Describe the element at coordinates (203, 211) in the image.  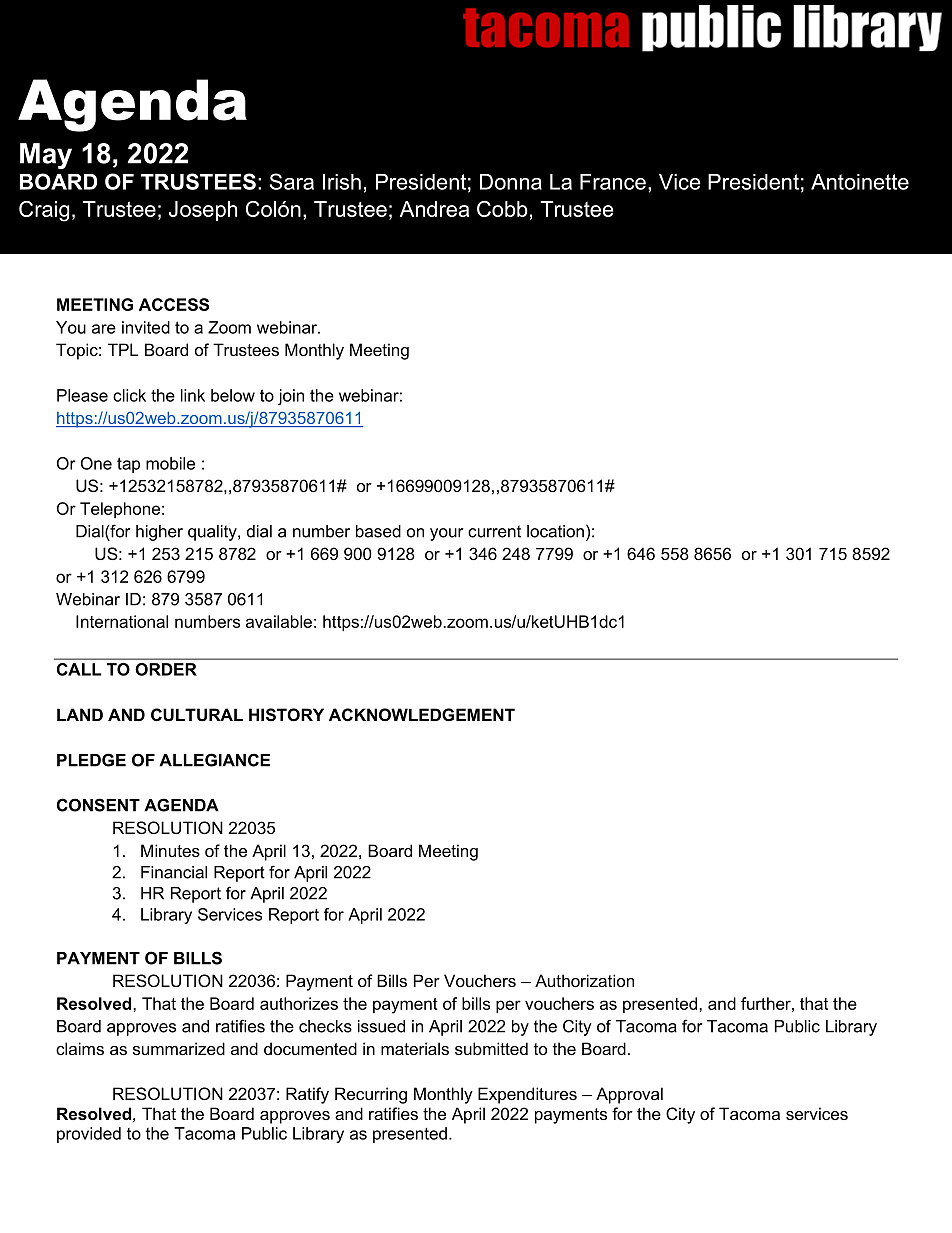
I see `Joseph` at that location.
